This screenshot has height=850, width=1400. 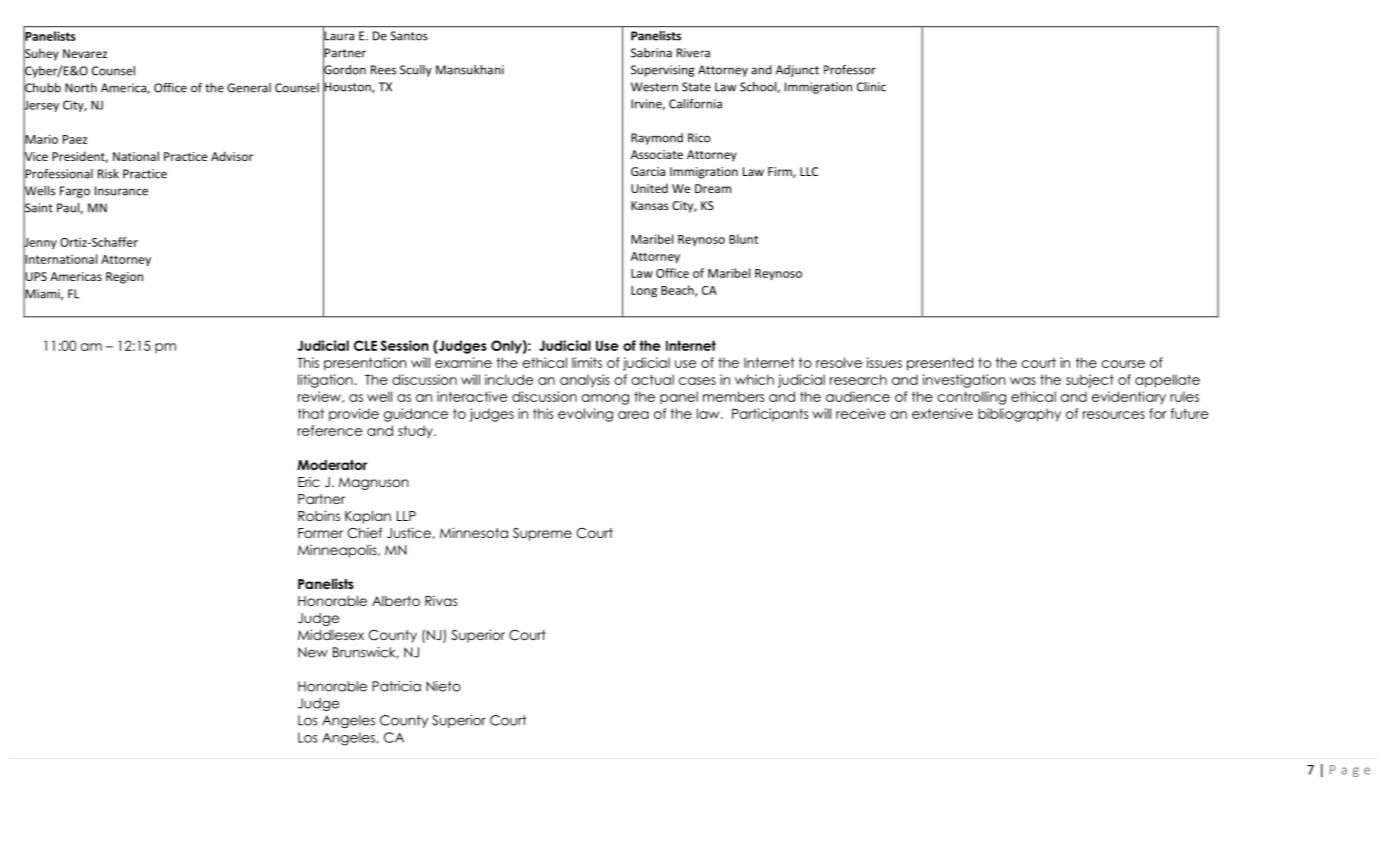 I want to click on Long, so click(x=644, y=291).
